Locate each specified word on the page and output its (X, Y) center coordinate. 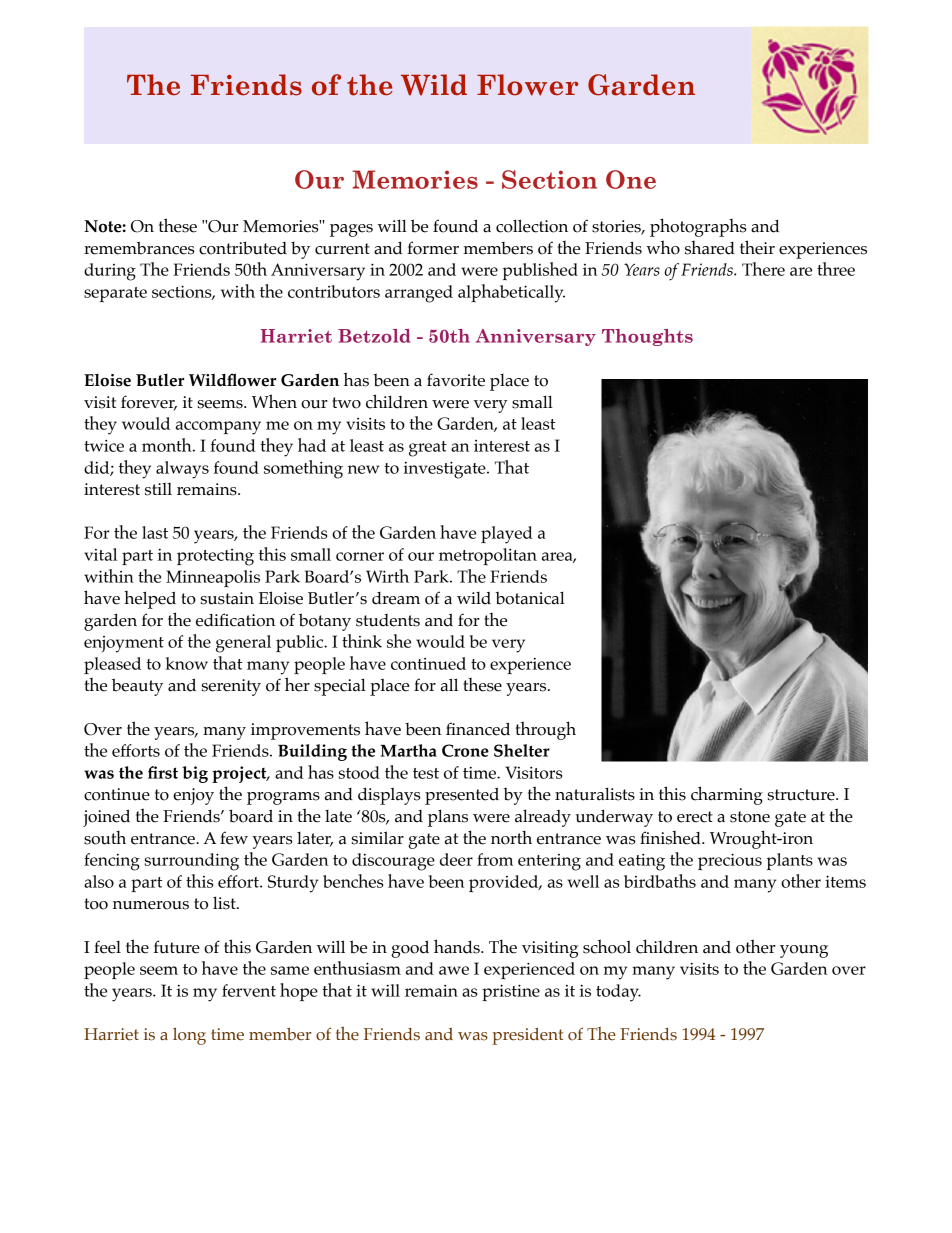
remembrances (139, 248)
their (757, 247)
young (804, 951)
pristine (511, 993)
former (433, 248)
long (189, 1036)
